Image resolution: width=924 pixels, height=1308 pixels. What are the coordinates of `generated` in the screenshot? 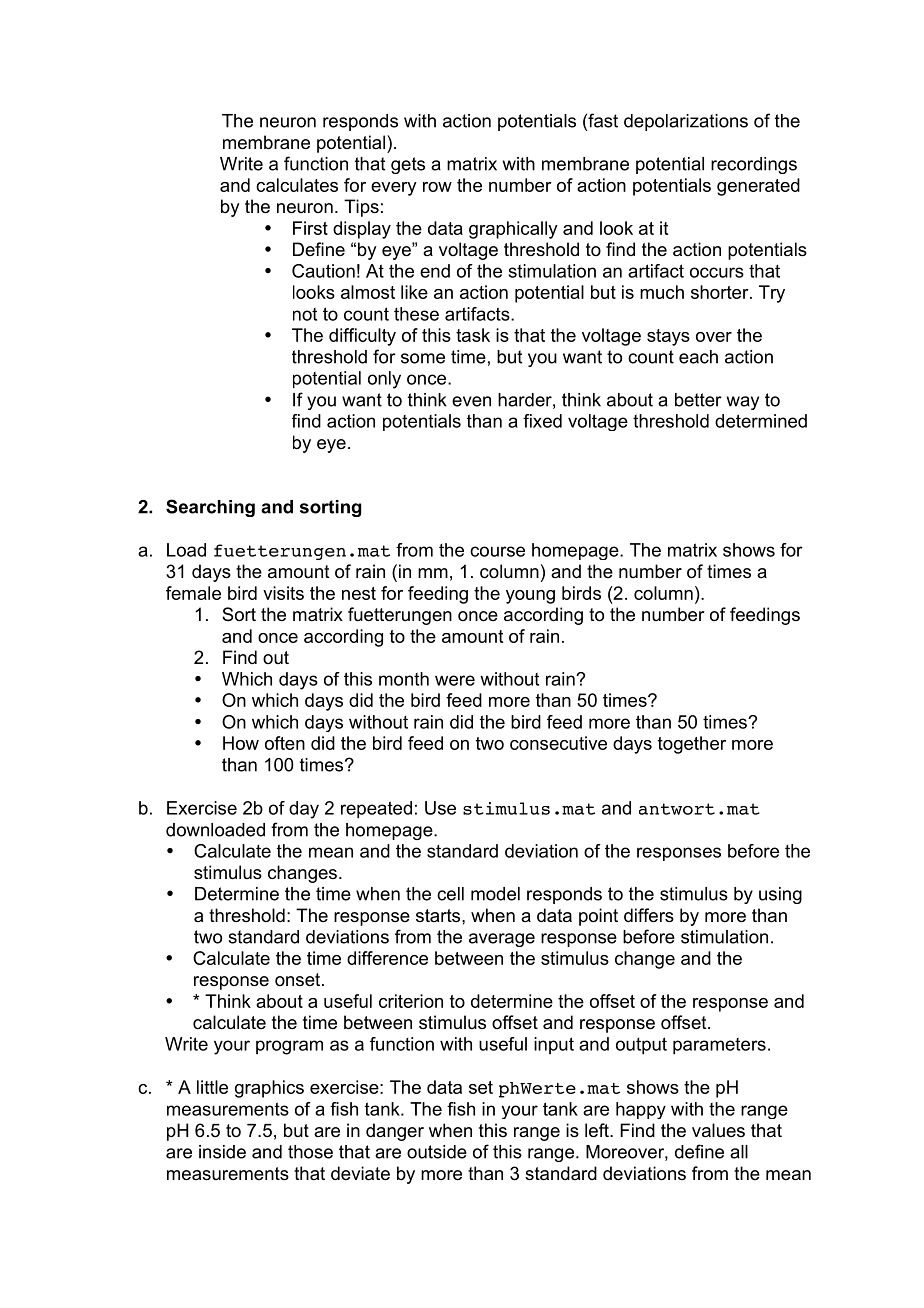 It's located at (758, 187).
